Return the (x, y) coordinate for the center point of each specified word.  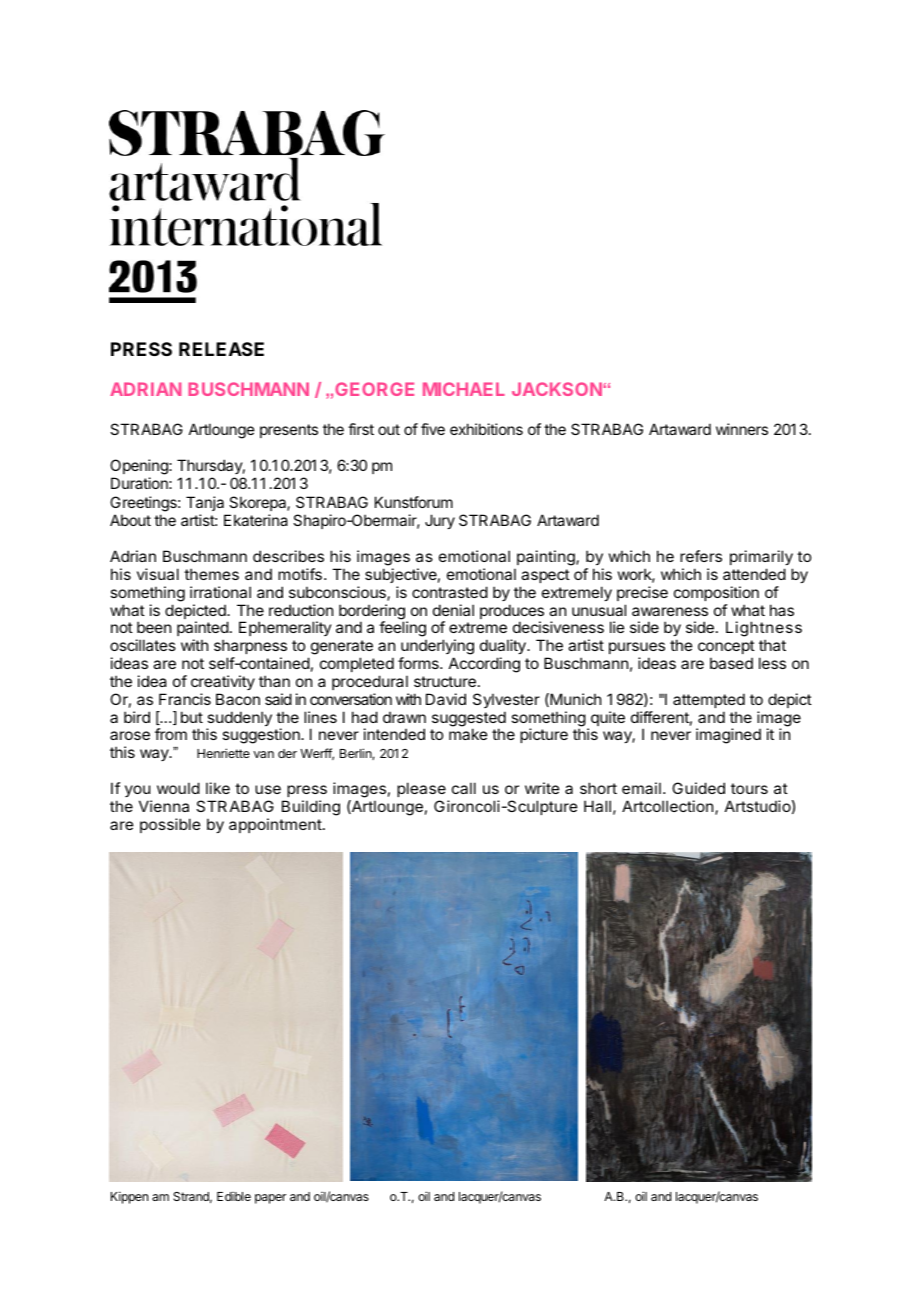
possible (170, 825)
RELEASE (221, 349)
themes (211, 574)
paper (270, 1199)
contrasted (450, 592)
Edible (234, 1196)
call (464, 788)
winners (742, 429)
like (218, 788)
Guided (698, 788)
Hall (597, 806)
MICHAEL (464, 389)
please (421, 789)
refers (701, 556)
